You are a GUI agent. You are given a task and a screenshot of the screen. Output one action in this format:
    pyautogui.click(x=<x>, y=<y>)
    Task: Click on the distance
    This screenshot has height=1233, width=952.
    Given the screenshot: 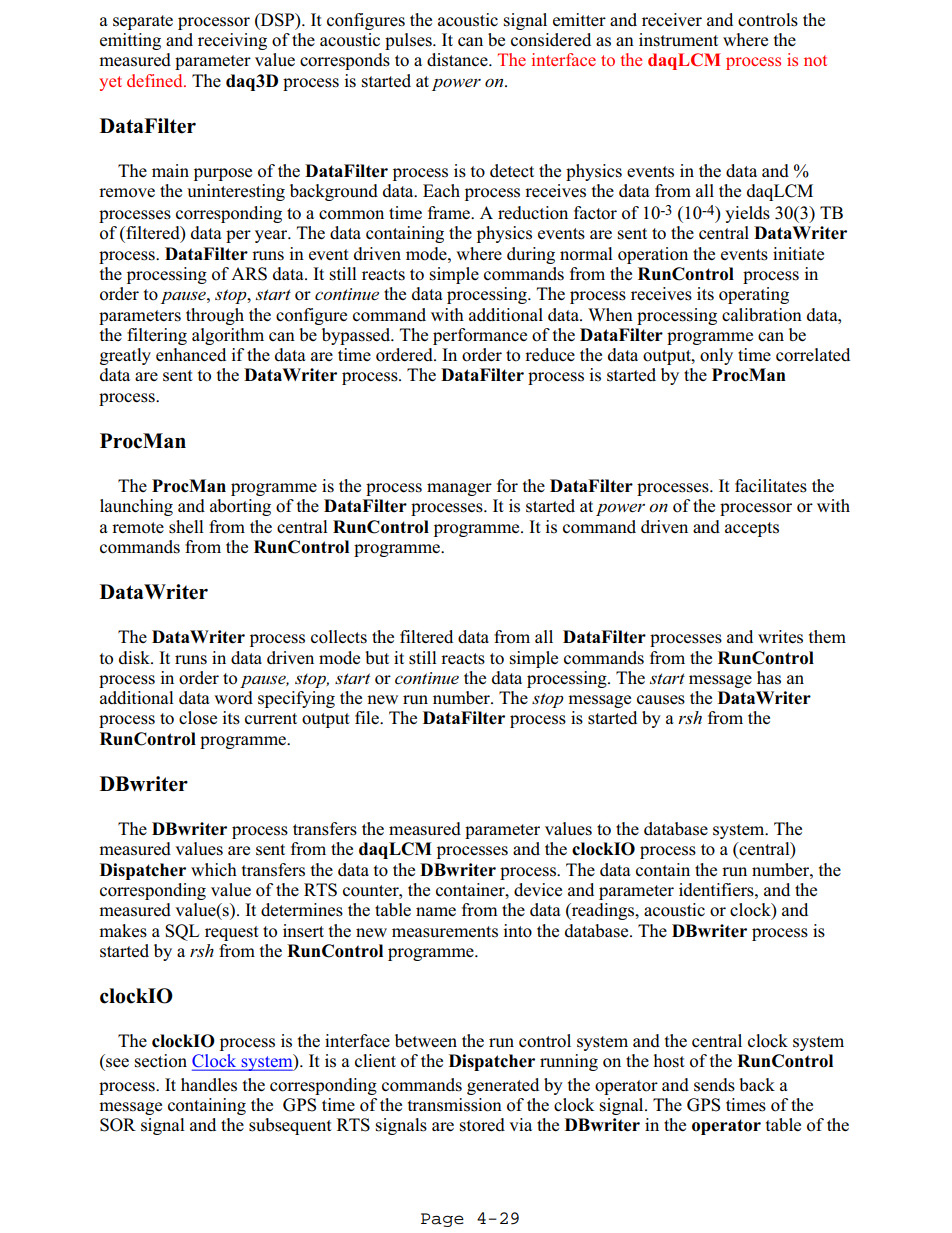 What is the action you would take?
    pyautogui.click(x=458, y=60)
